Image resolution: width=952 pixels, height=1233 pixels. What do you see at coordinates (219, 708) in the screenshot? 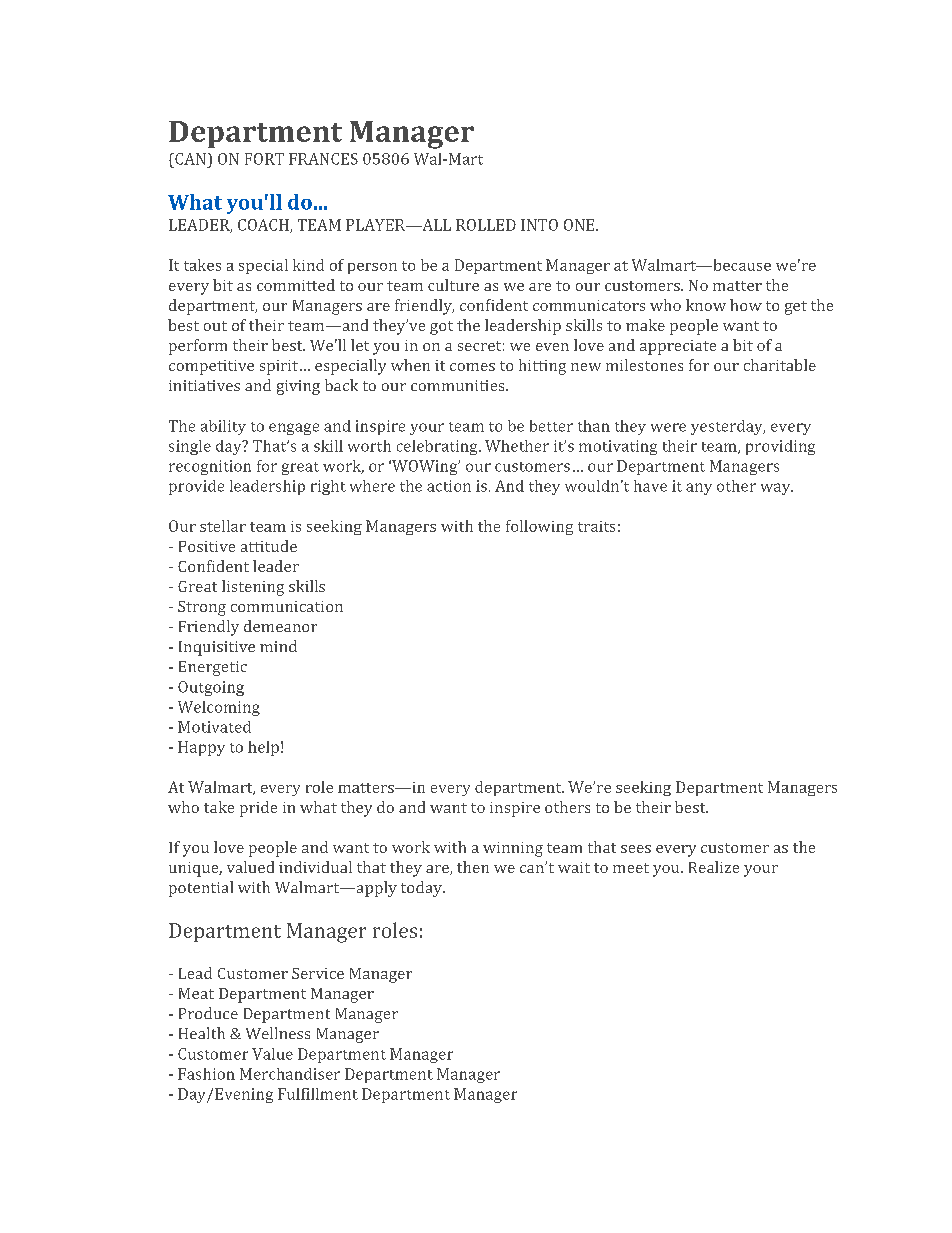
I see `Welcoming` at bounding box center [219, 708].
